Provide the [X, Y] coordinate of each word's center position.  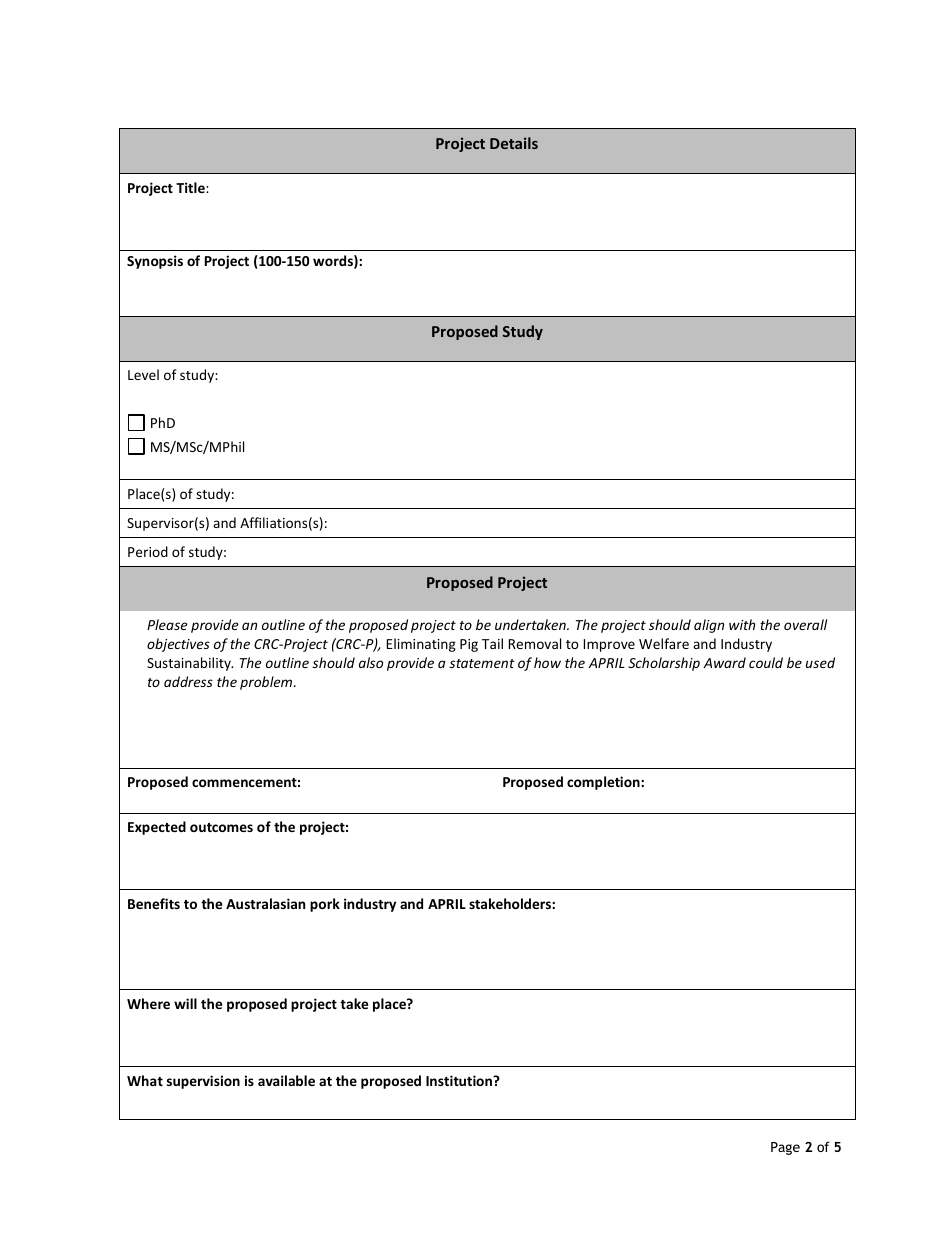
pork [325, 905]
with [742, 624]
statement [482, 663]
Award [724, 662]
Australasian [265, 903]
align [709, 626]
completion [604, 783]
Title [191, 187]
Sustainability [190, 664]
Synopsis [155, 262]
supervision [203, 1082]
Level [143, 374]
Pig [469, 645]
